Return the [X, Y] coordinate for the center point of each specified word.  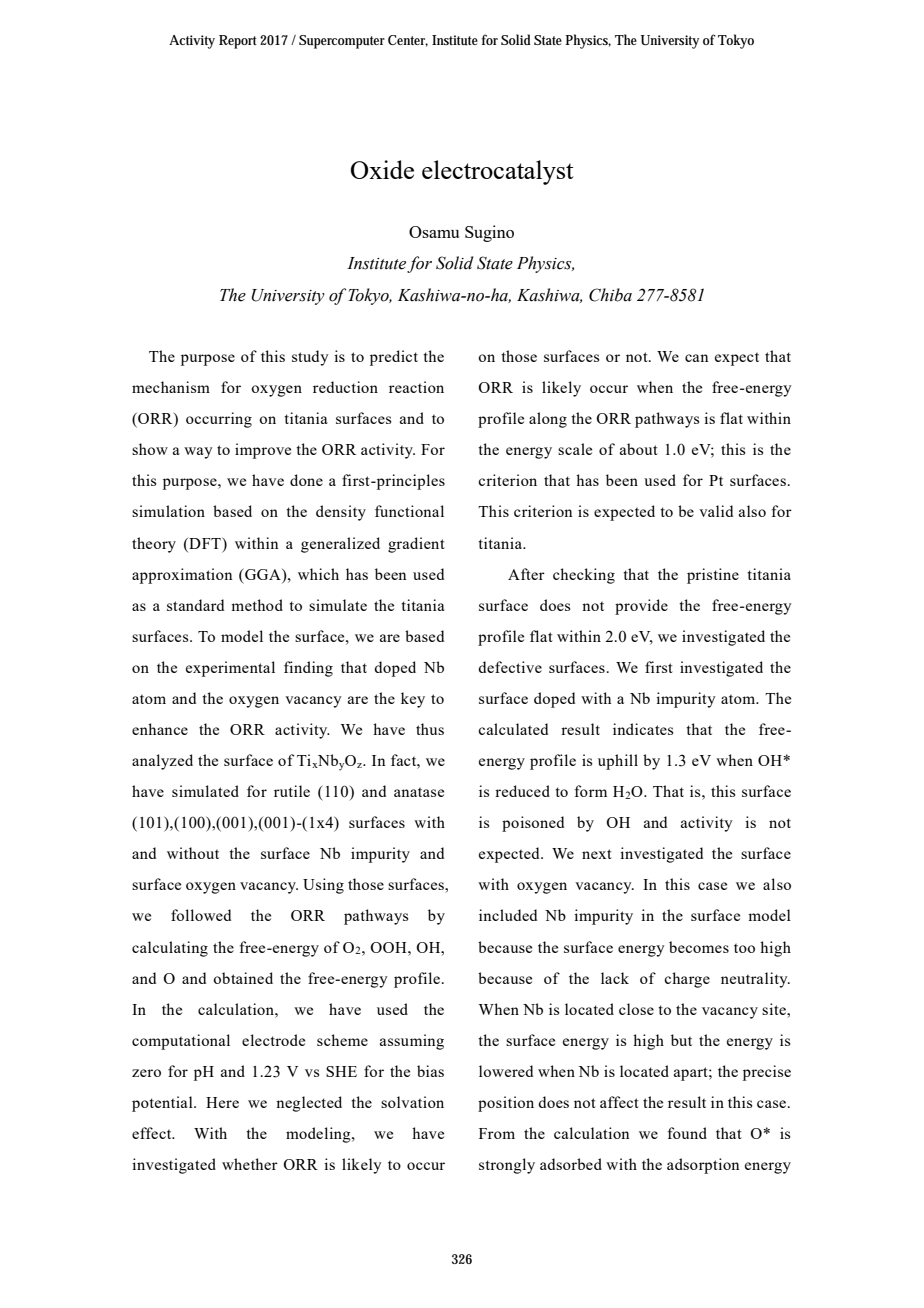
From [497, 1133]
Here [222, 1102]
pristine [713, 576]
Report [238, 42]
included [508, 915]
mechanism [171, 387]
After [526, 574]
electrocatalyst [497, 172]
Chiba [610, 295]
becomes [699, 947]
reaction [416, 387]
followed [201, 915]
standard [195, 605]
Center [408, 41]
